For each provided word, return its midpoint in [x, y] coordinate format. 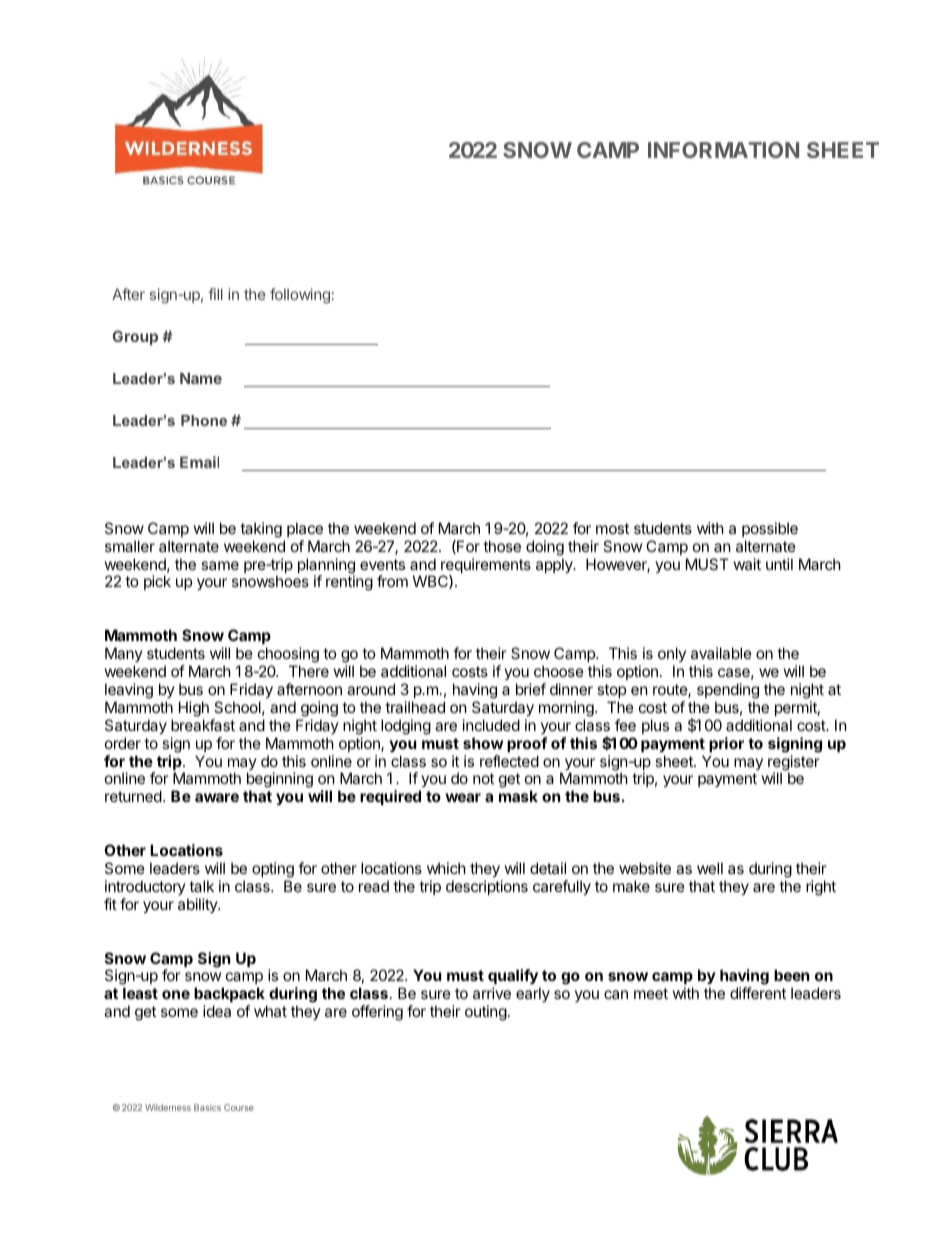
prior [726, 744]
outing [486, 1013]
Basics [207, 1107]
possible [770, 529]
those [502, 546]
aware [217, 797]
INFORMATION [723, 150]
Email [199, 462]
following [300, 296]
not [483, 778]
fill [216, 294]
